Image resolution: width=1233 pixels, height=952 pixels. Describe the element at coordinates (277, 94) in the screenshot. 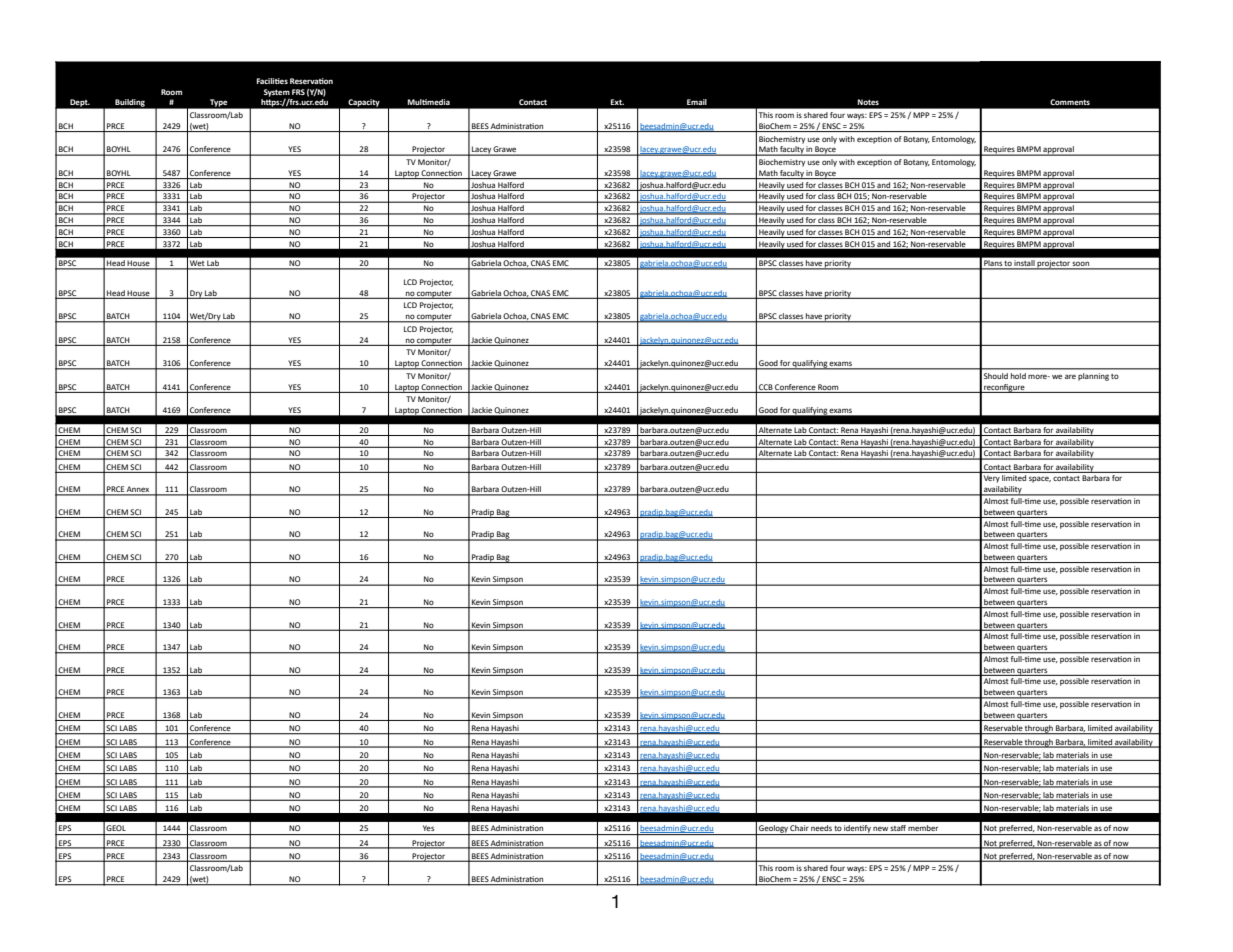

I see `System` at that location.
